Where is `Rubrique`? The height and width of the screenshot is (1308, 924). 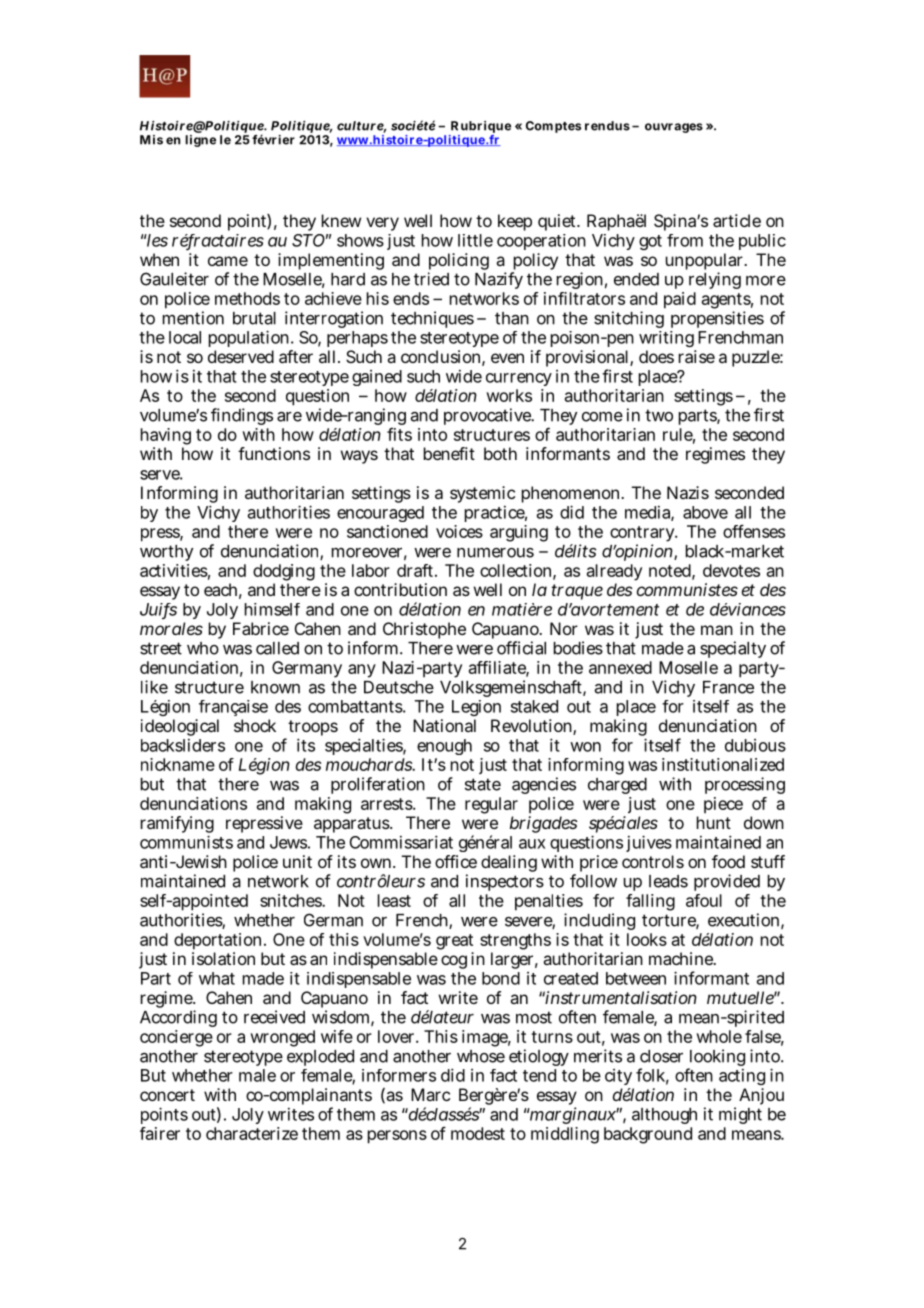 Rubrique is located at coordinates (480, 128).
